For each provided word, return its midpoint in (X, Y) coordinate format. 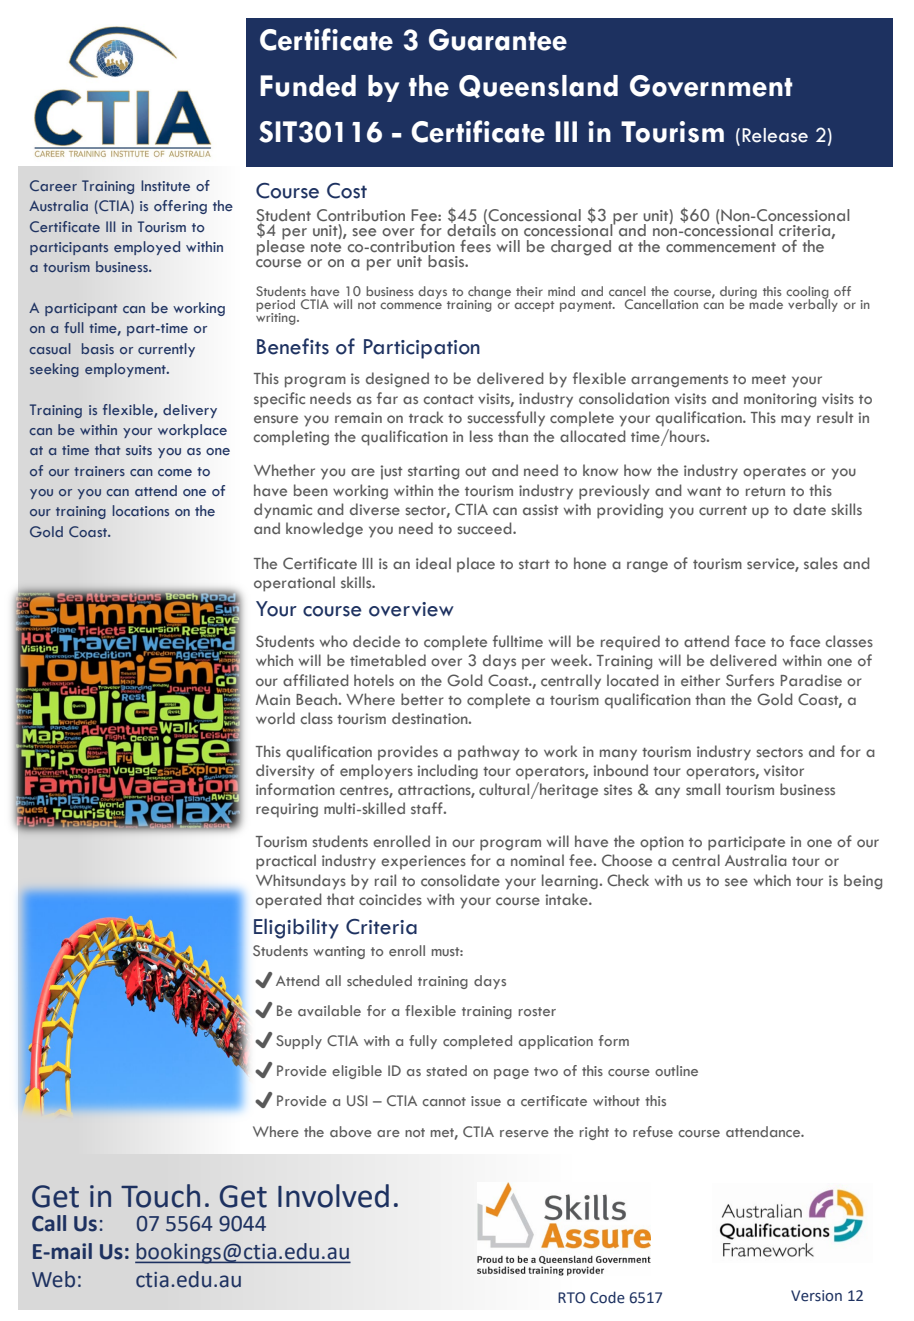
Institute (165, 185)
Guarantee (498, 40)
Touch (160, 1196)
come (175, 473)
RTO (571, 1298)
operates (774, 473)
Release (775, 135)
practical (286, 862)
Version (816, 1296)
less (481, 436)
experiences (423, 862)
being (863, 882)
